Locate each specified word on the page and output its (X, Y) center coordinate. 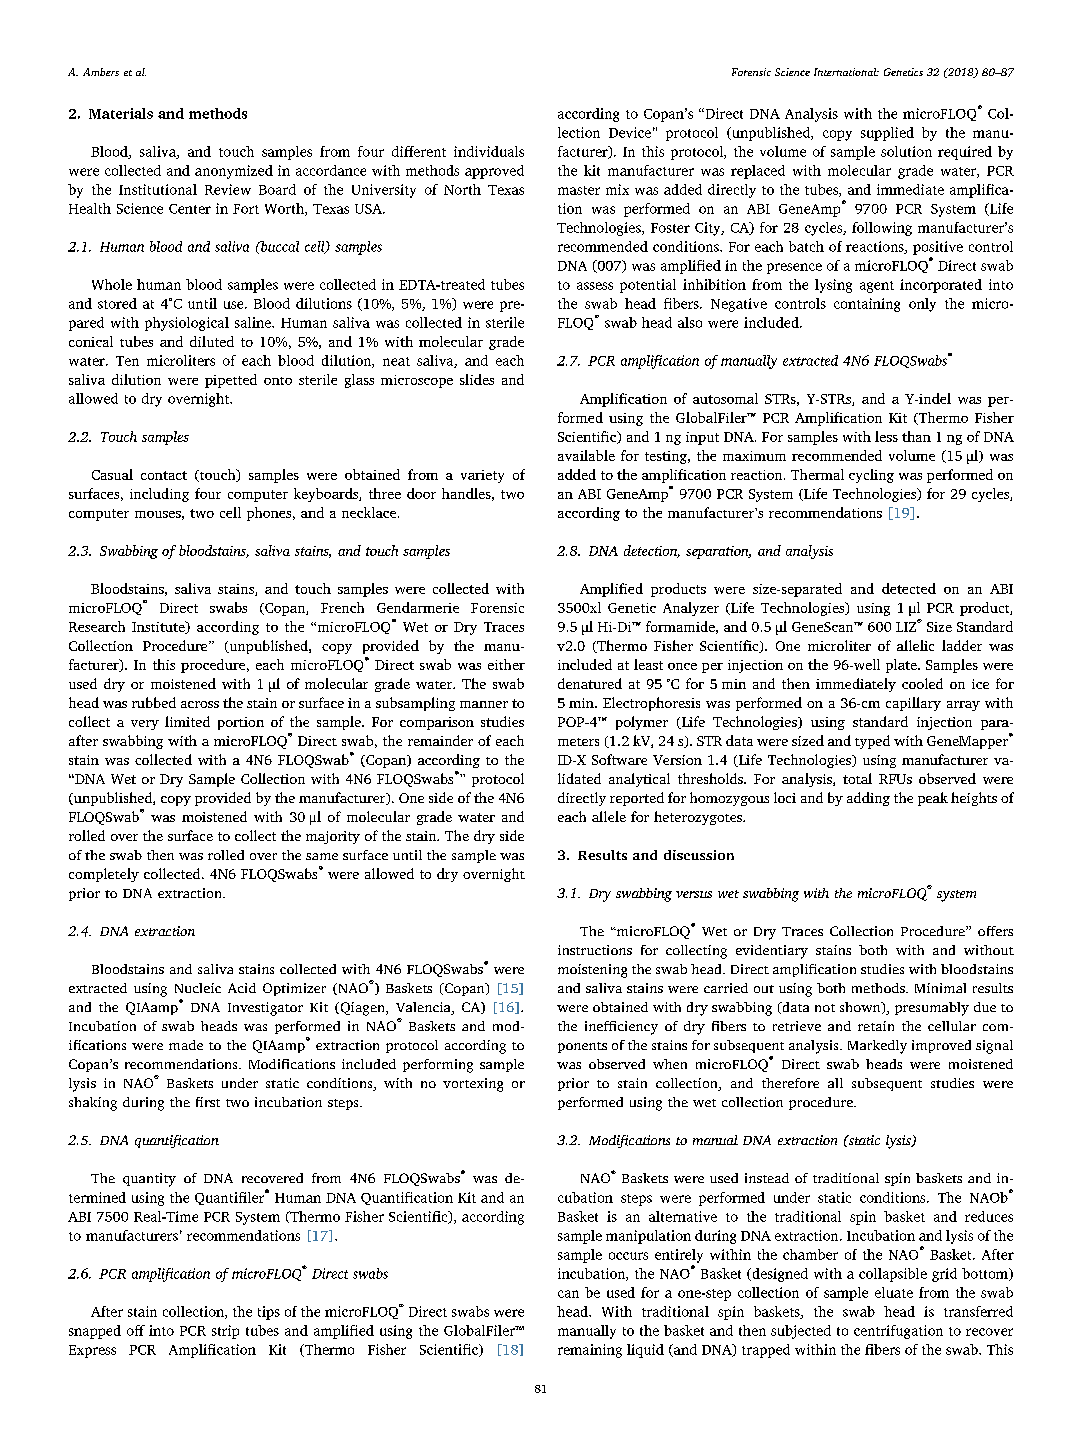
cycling (871, 476)
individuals (489, 151)
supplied (887, 134)
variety (482, 476)
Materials (121, 113)
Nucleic (198, 988)
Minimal (940, 988)
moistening (592, 971)
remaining (590, 1351)
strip (225, 1332)
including (159, 495)
